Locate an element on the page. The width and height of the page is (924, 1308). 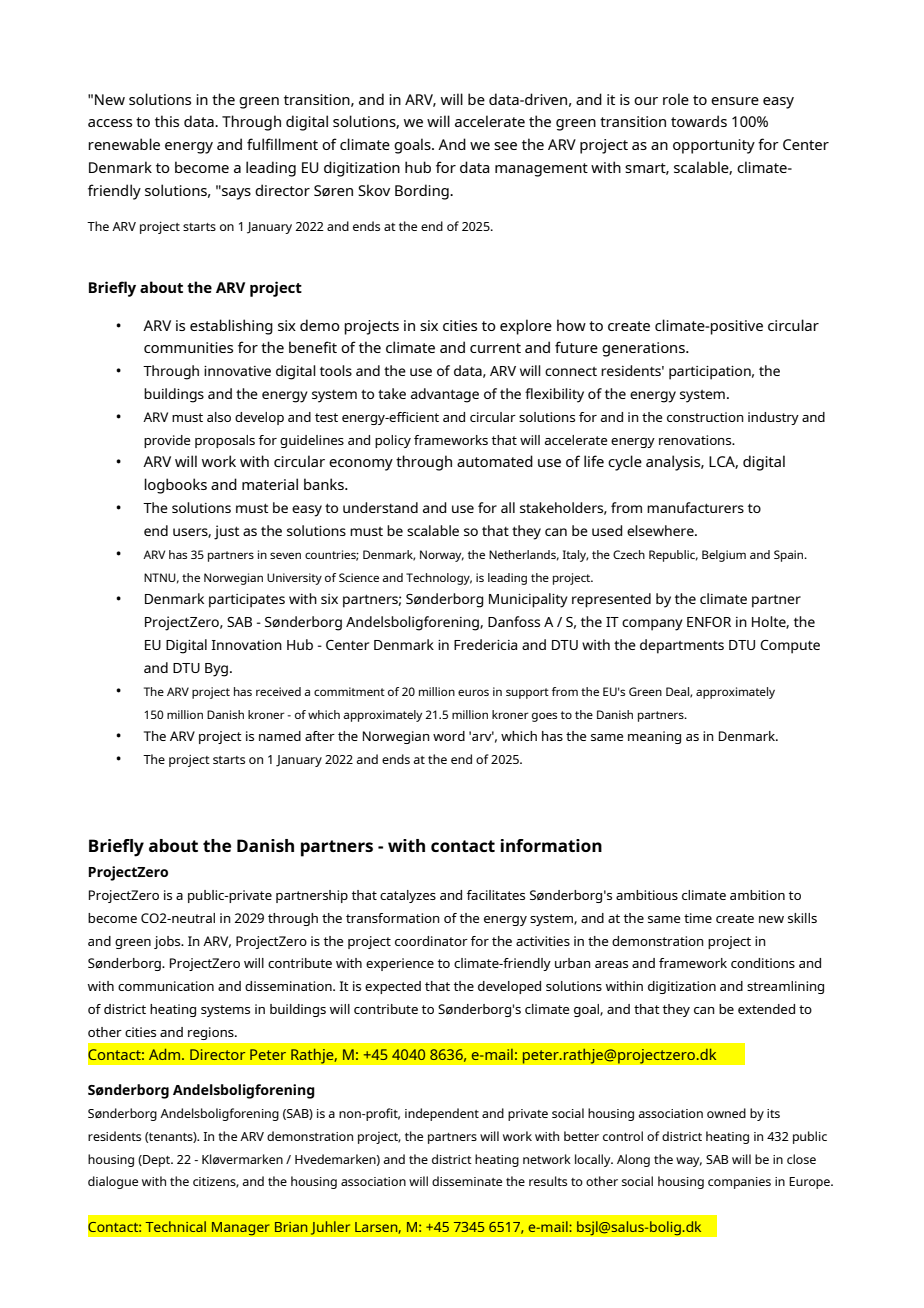
opportunity is located at coordinates (714, 146).
